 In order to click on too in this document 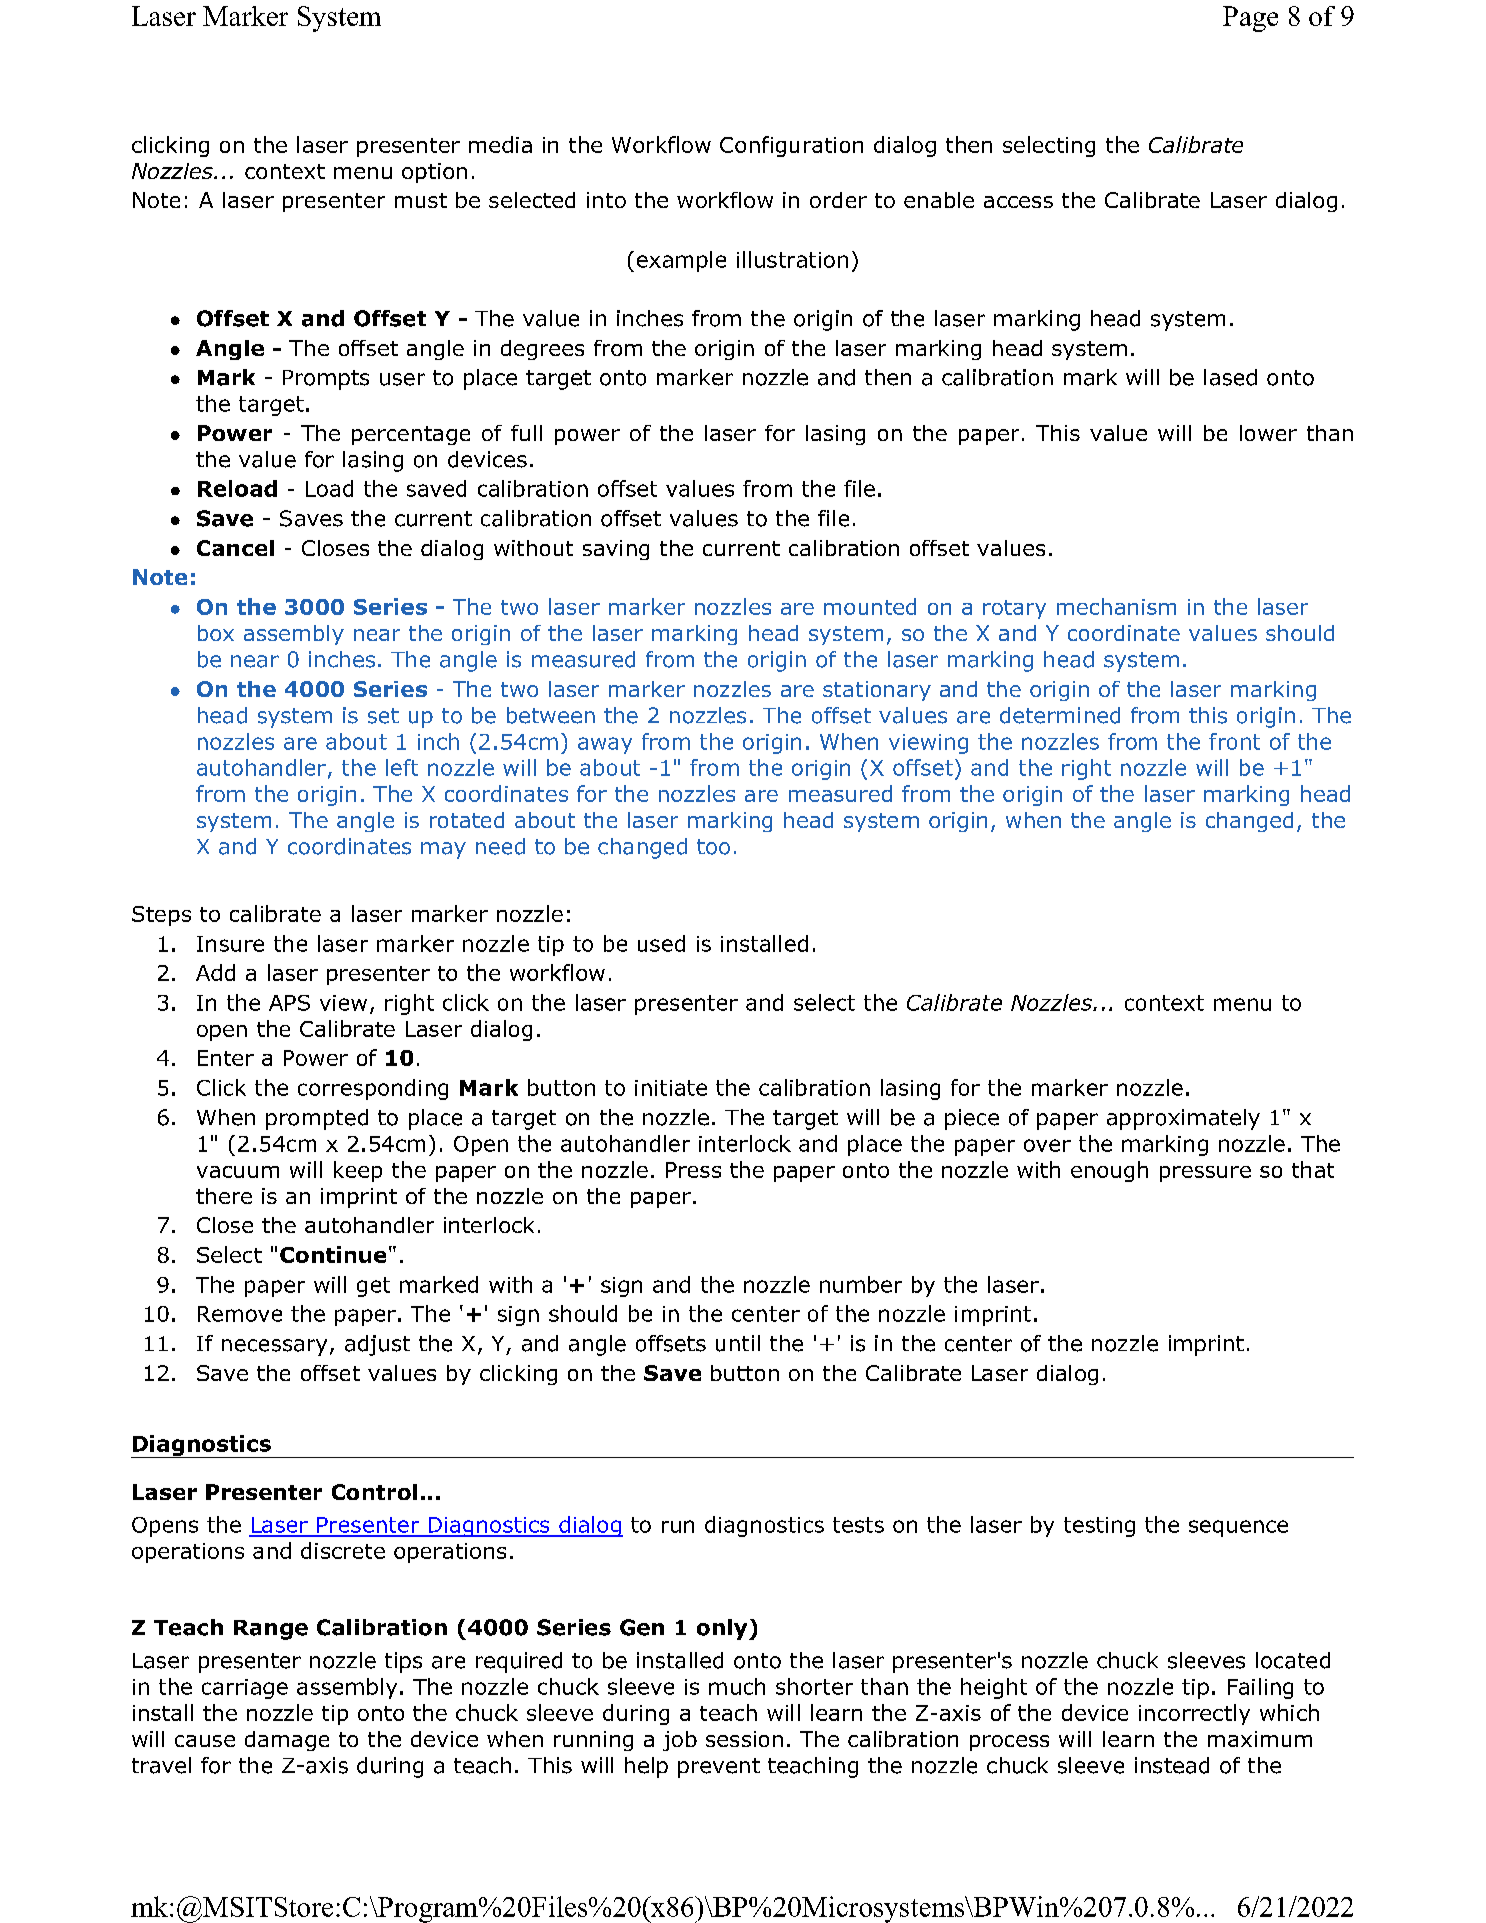, I will do `click(713, 847)`.
